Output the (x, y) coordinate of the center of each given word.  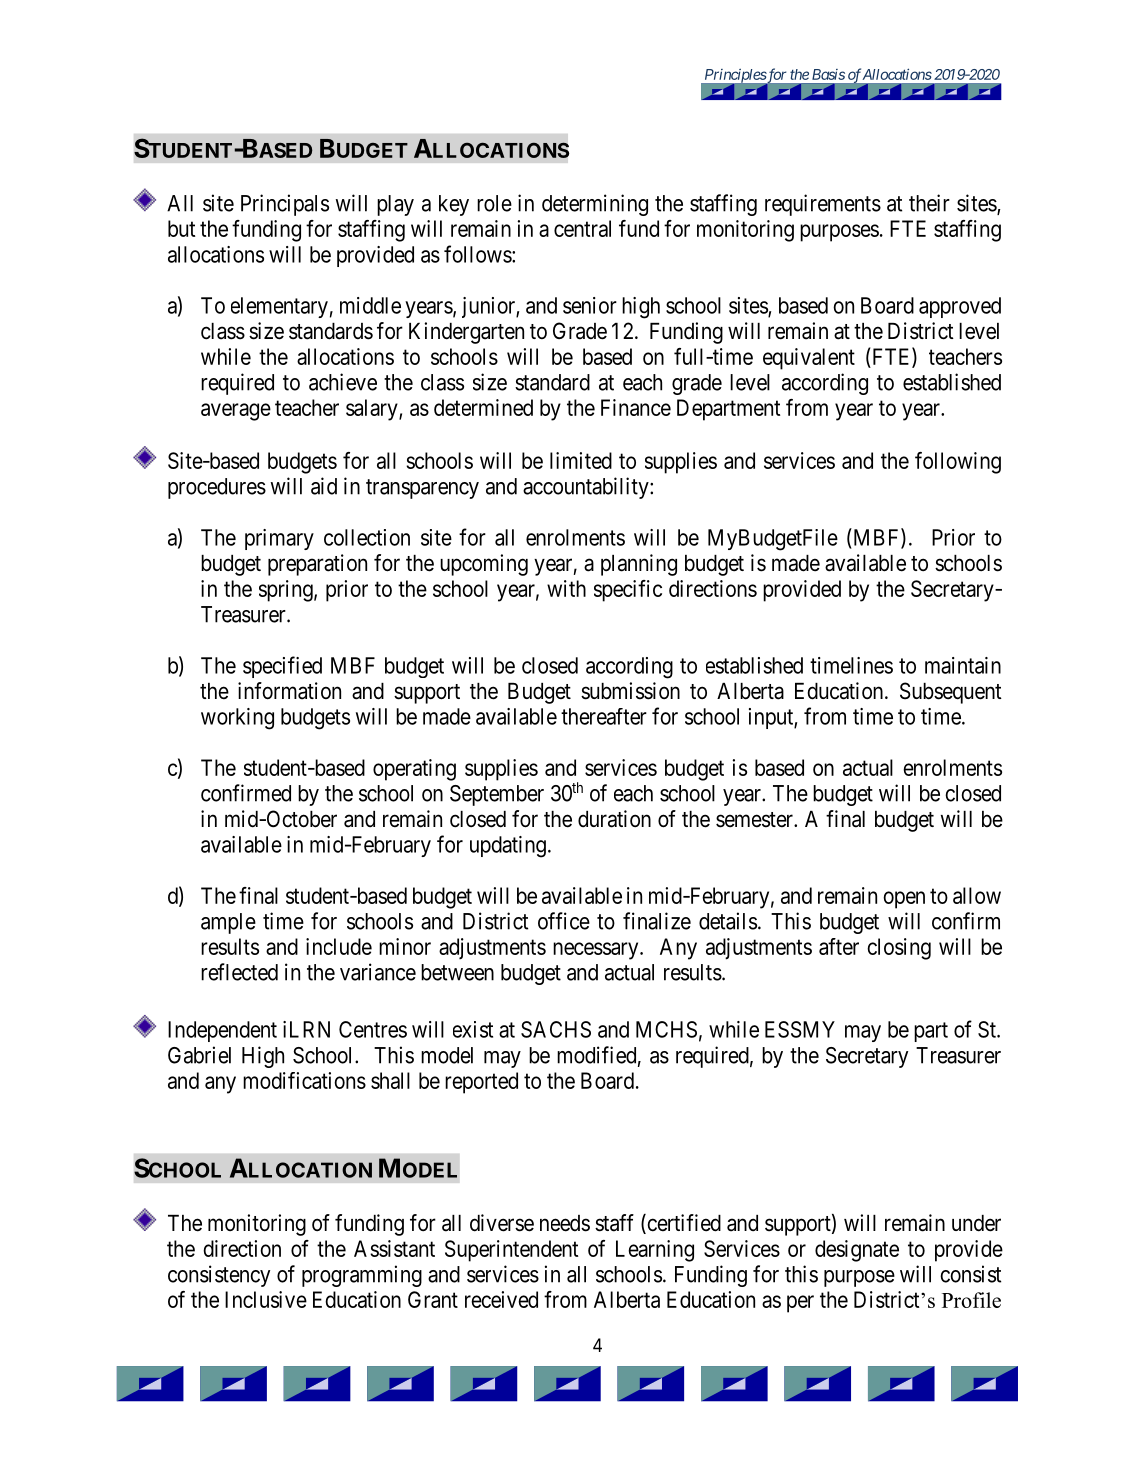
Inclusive (266, 1299)
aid (324, 486)
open (904, 900)
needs (565, 1223)
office (564, 921)
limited (581, 460)
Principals (285, 205)
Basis (828, 74)
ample (228, 923)
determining (595, 205)
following (958, 463)
